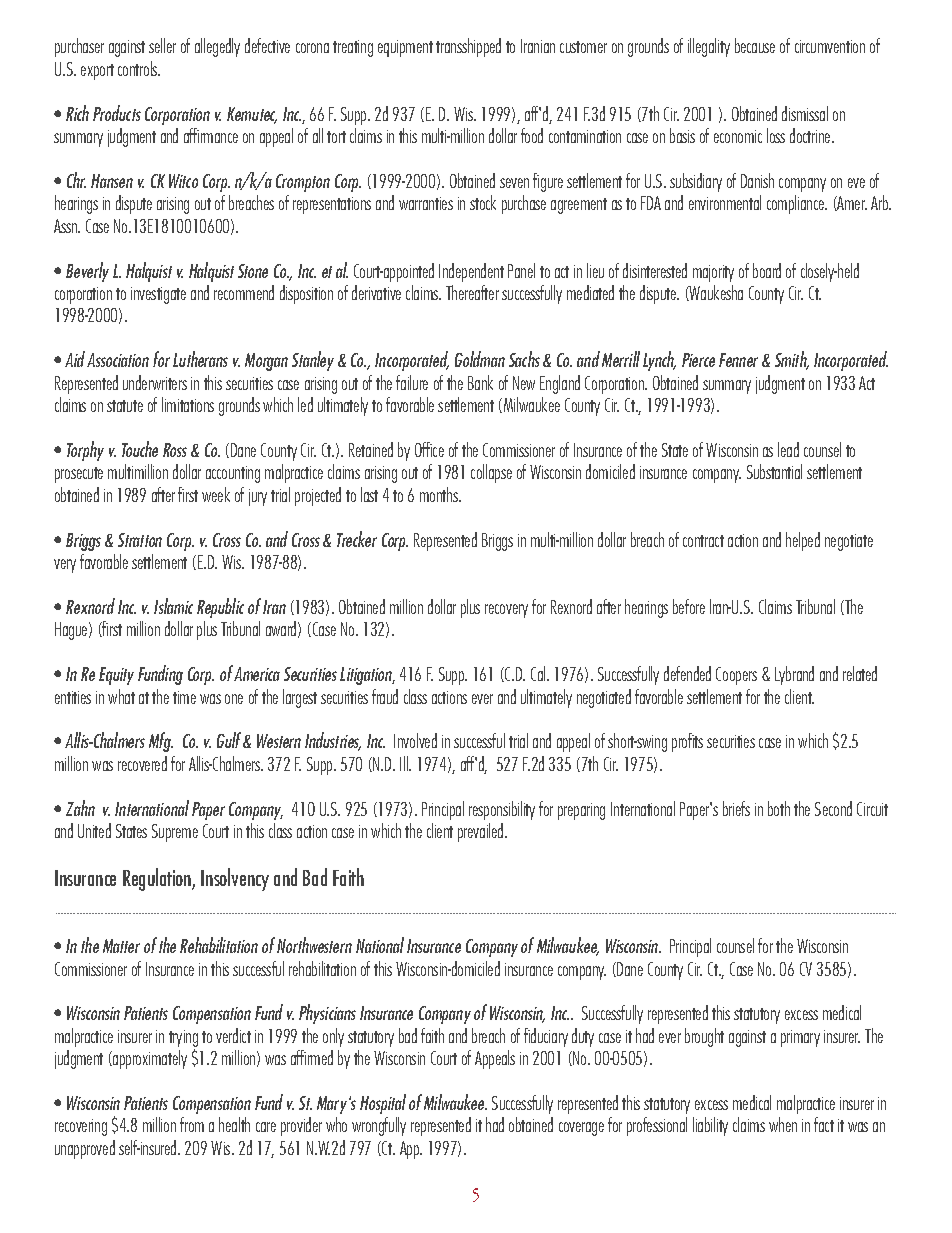 This document has width=952, height=1233. I want to click on limitations, so click(188, 404).
